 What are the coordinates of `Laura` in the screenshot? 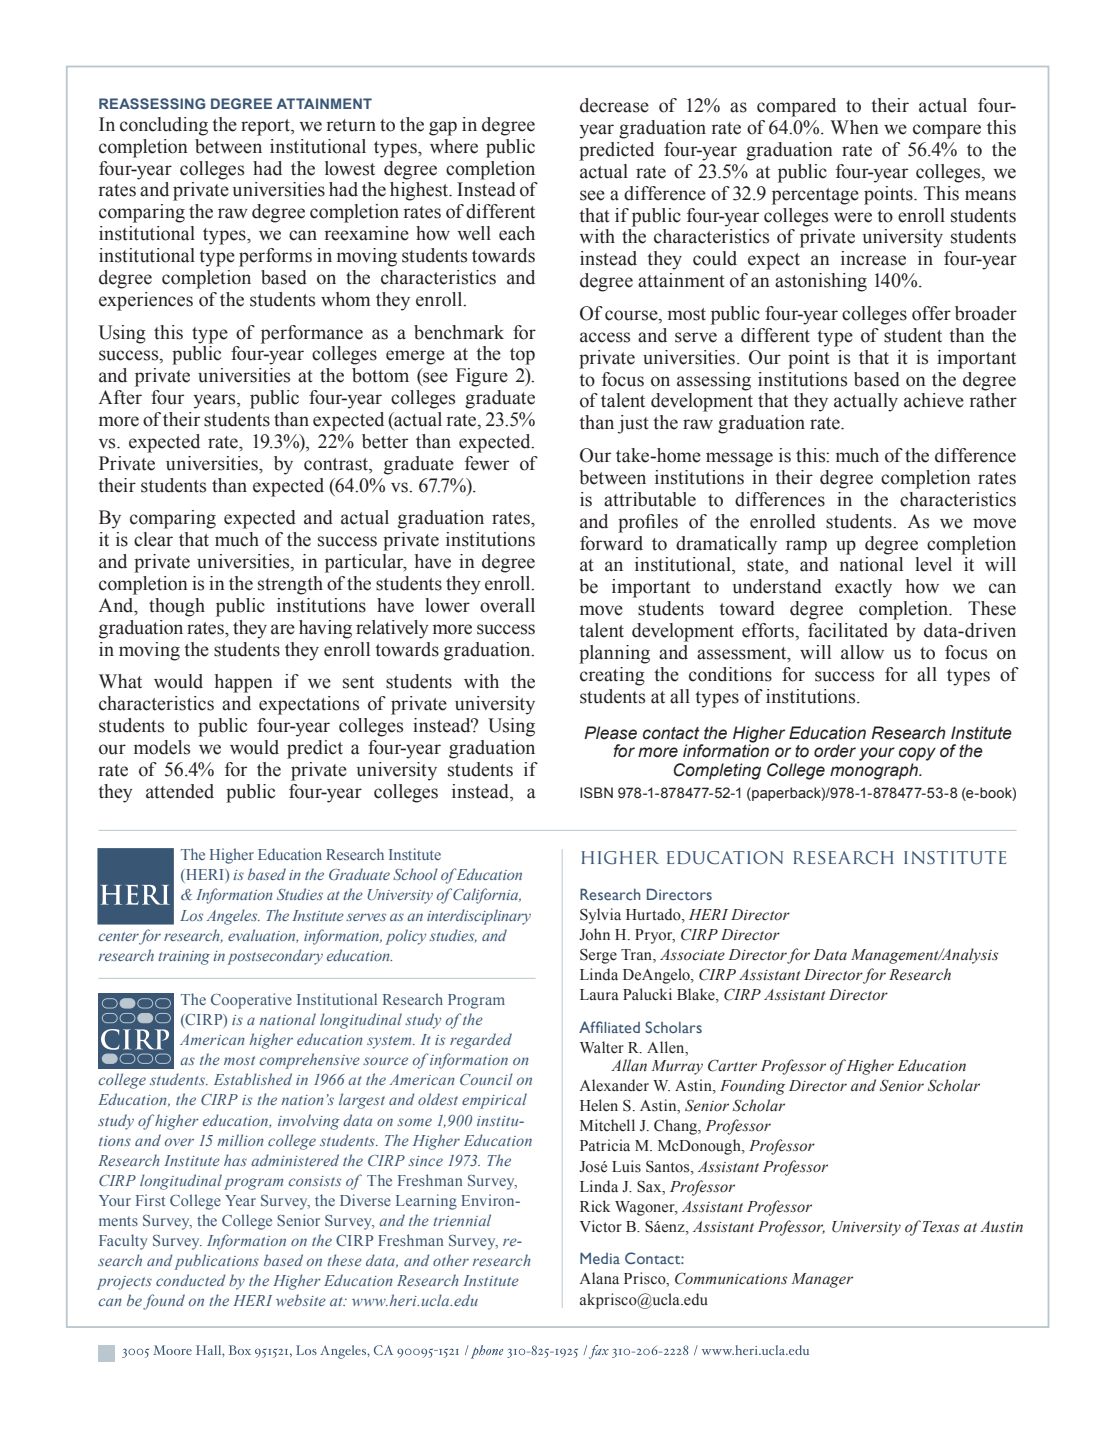 It's located at (599, 994).
